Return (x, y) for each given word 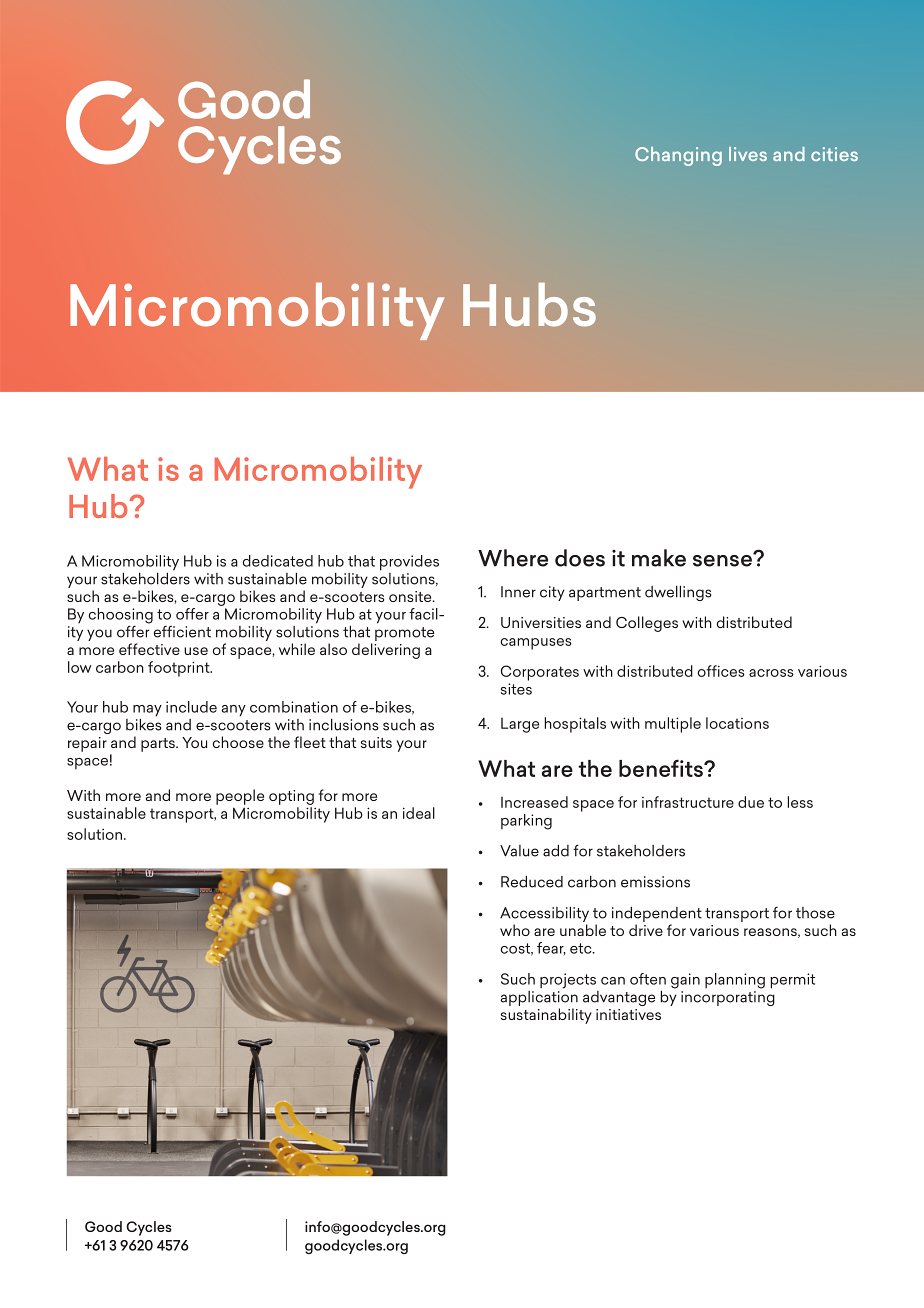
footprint (180, 669)
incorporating (728, 998)
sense (723, 560)
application (539, 998)
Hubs (529, 305)
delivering (386, 651)
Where (513, 558)
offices (721, 671)
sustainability (546, 1016)
